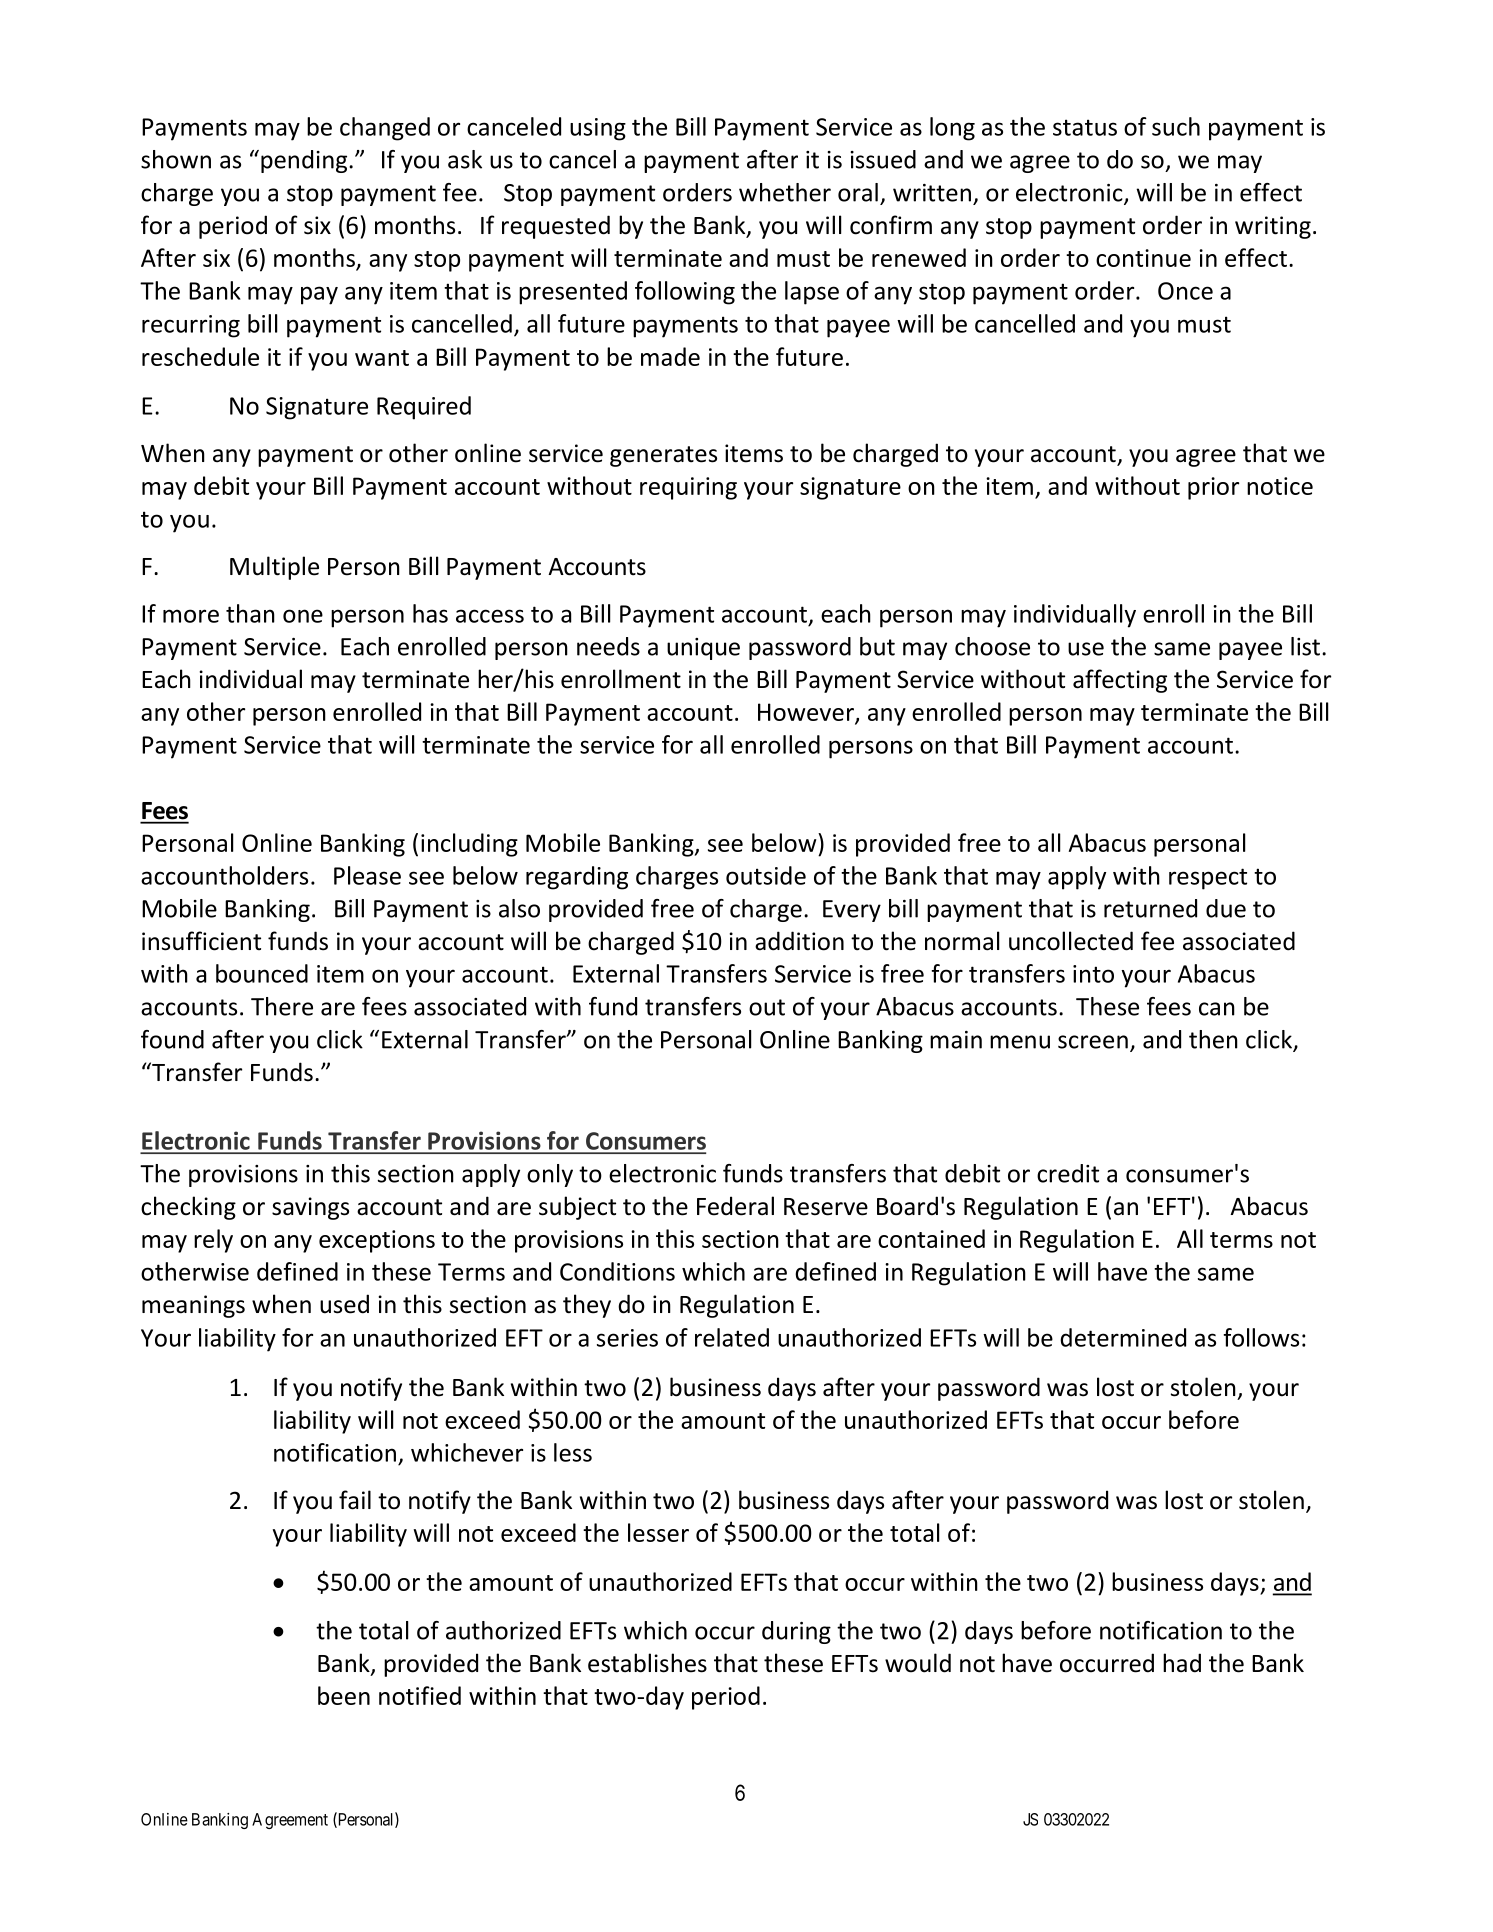 This screenshot has width=1493, height=1932. I want to click on returned, so click(1150, 908).
